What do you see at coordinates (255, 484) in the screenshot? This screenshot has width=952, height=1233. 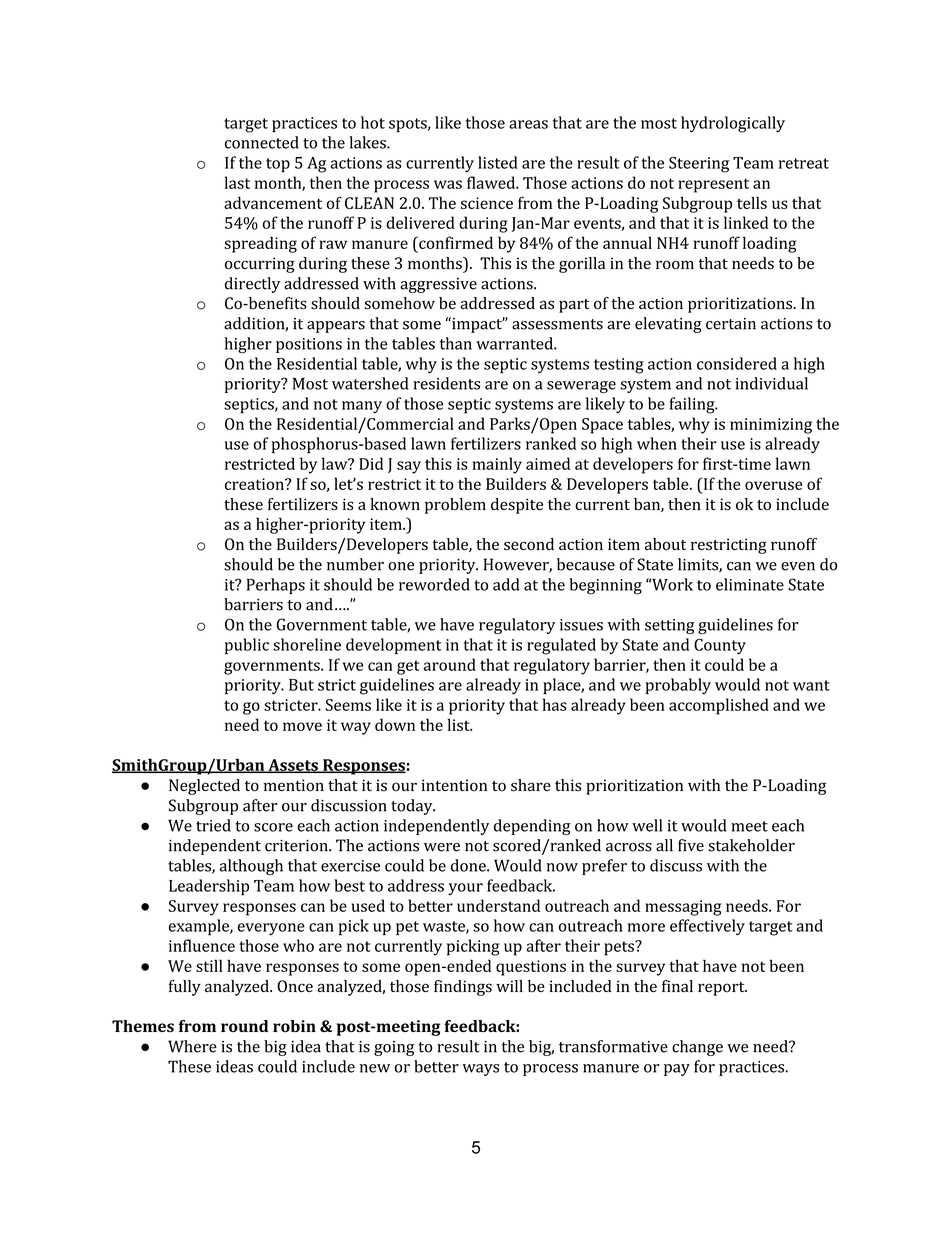 I see `creation` at bounding box center [255, 484].
